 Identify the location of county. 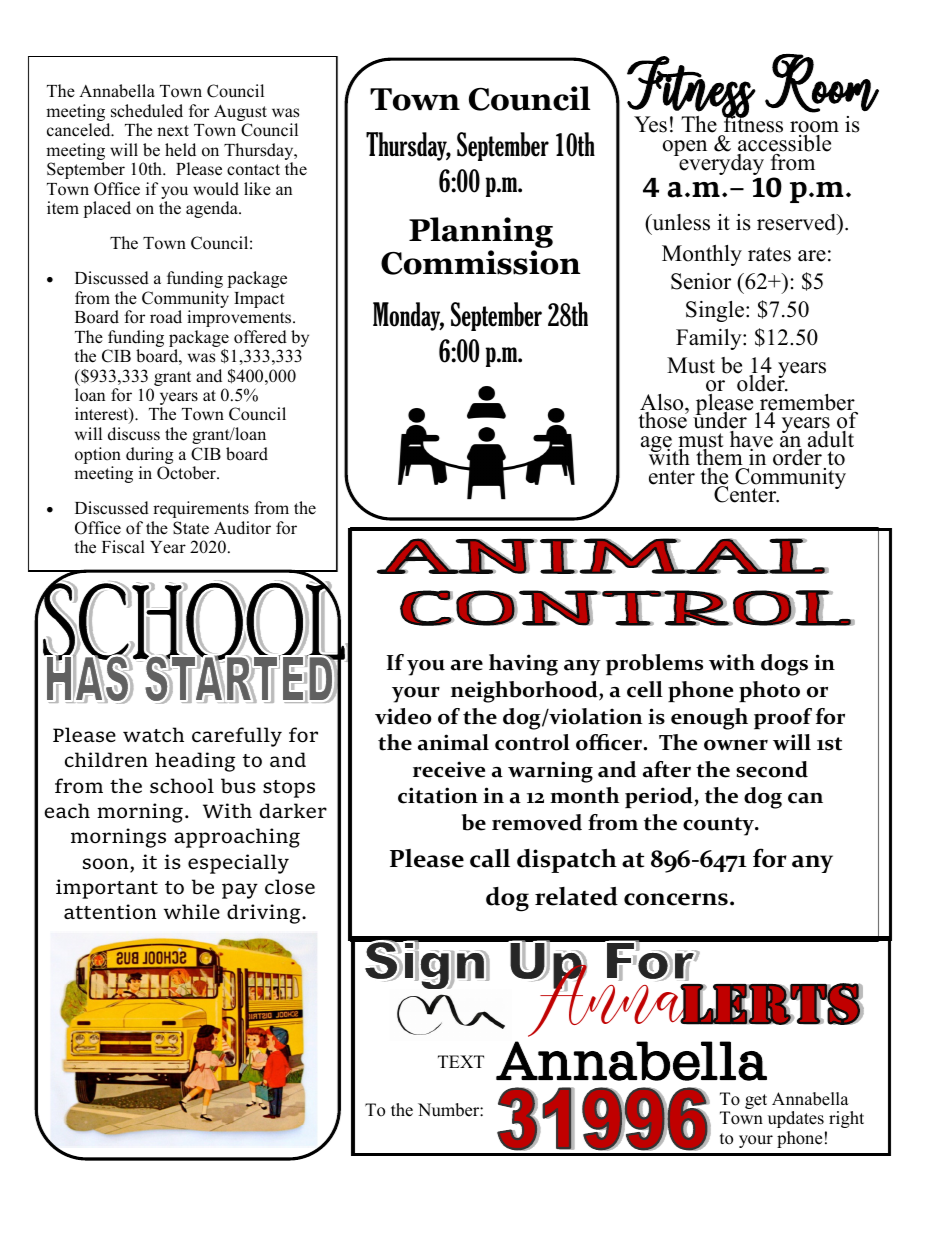
(719, 826).
